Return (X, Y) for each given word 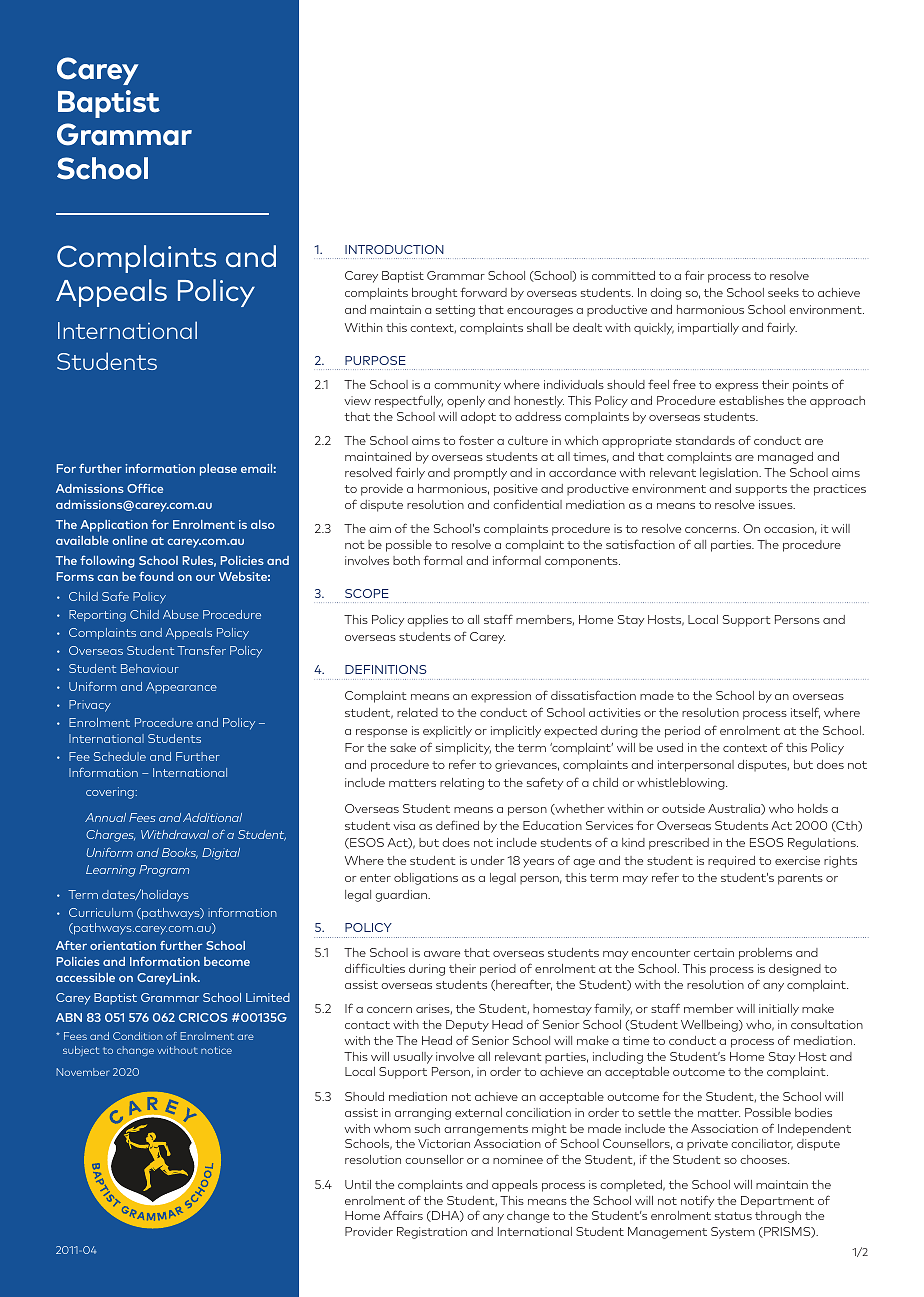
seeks (783, 292)
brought (434, 294)
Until (358, 1184)
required (731, 862)
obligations (426, 879)
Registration (432, 1233)
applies (427, 621)
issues (777, 504)
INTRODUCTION (394, 249)
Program (164, 871)
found (156, 576)
